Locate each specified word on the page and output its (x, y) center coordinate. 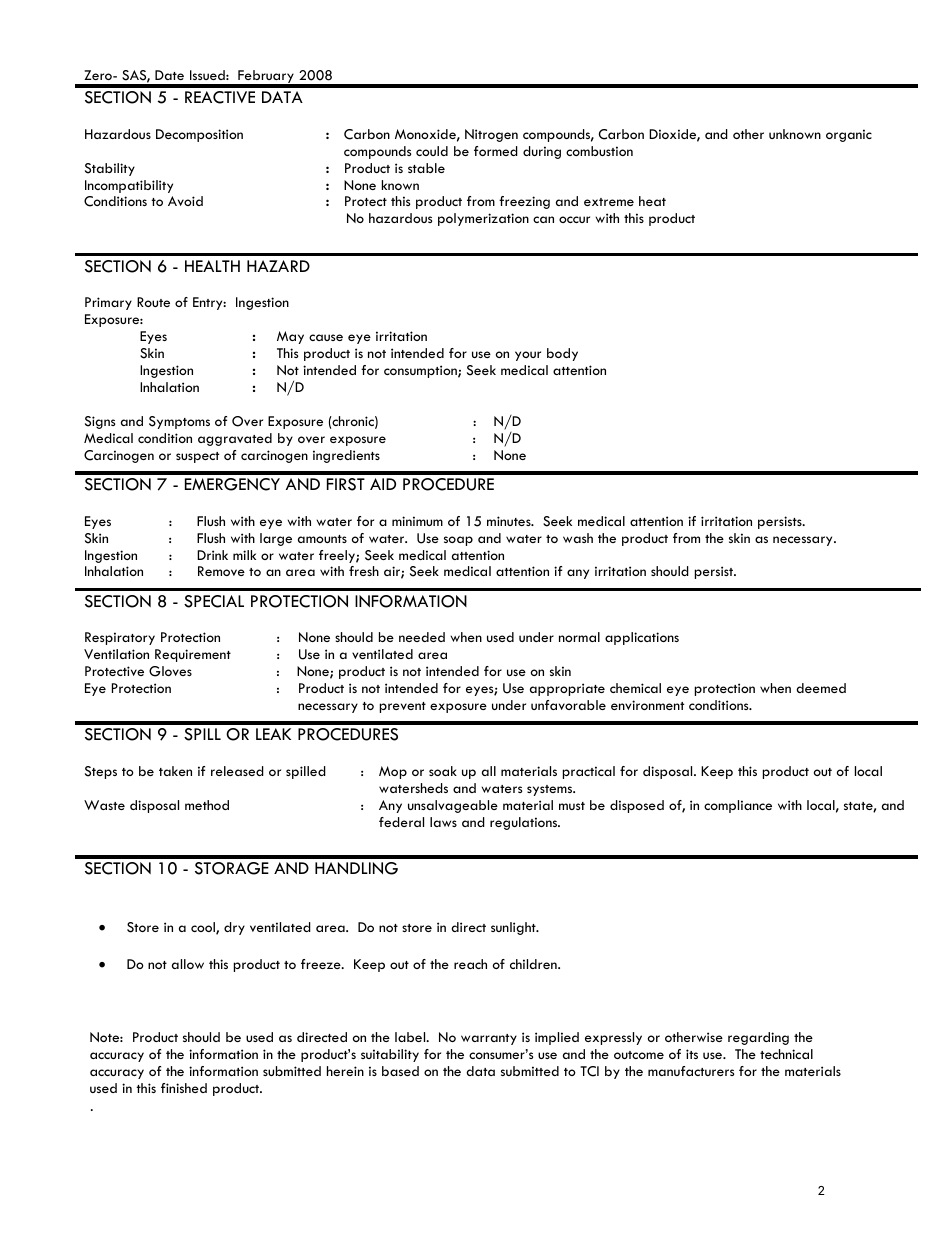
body (562, 354)
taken (175, 771)
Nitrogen (491, 135)
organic (849, 135)
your (528, 356)
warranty (489, 1039)
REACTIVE (220, 97)
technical (786, 1054)
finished (184, 1088)
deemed (821, 688)
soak (443, 771)
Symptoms (179, 422)
